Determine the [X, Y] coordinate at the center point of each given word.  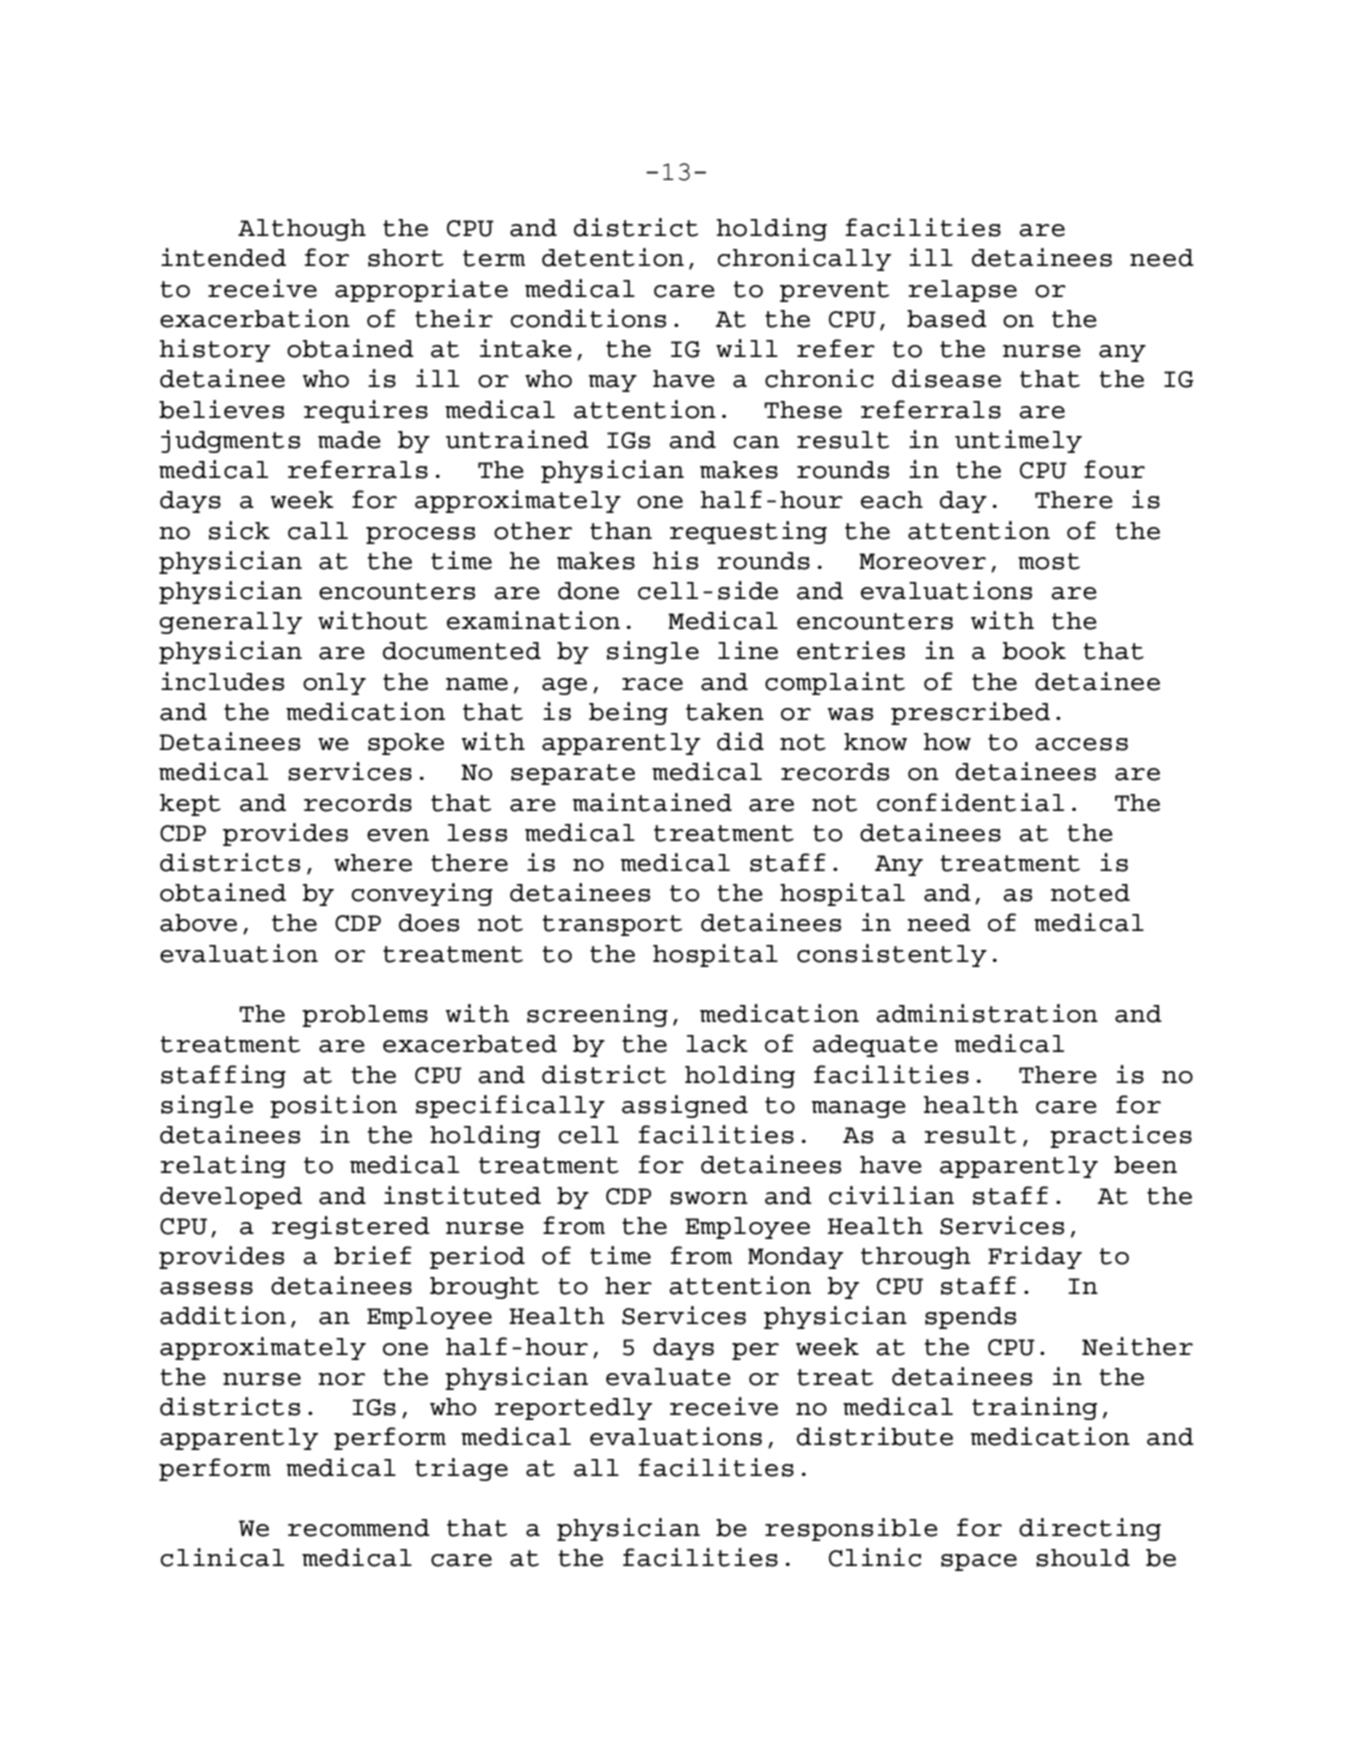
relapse [963, 291]
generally [230, 623]
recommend [359, 1528]
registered [351, 1227]
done [588, 591]
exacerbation [255, 318]
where [373, 863]
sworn [709, 1198]
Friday [1035, 1257]
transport [612, 925]
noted [1090, 893]
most [1049, 561]
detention [613, 257]
